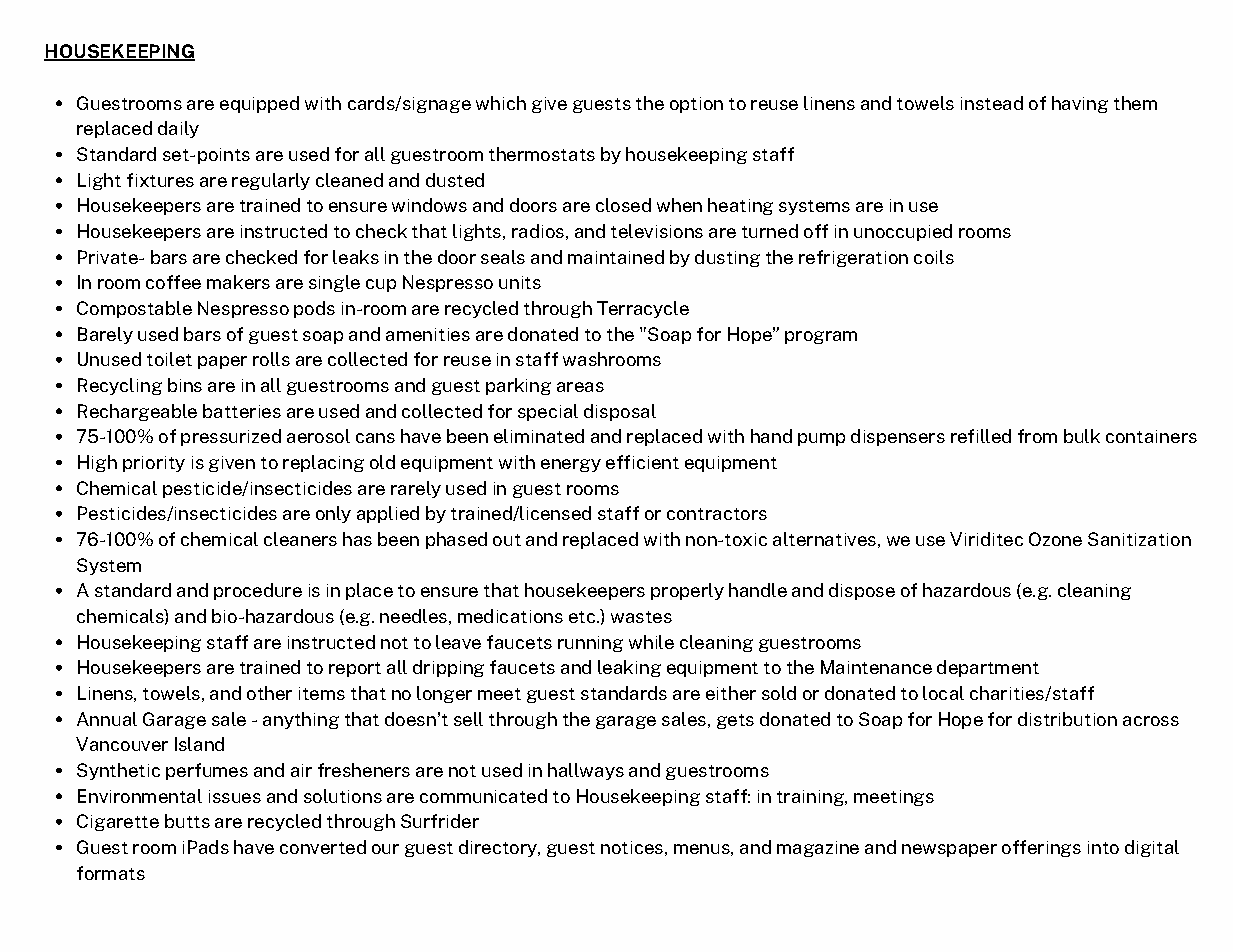 Image resolution: width=1233 pixels, height=952 pixels. What do you see at coordinates (642, 462) in the page?
I see `efficient` at bounding box center [642, 462].
